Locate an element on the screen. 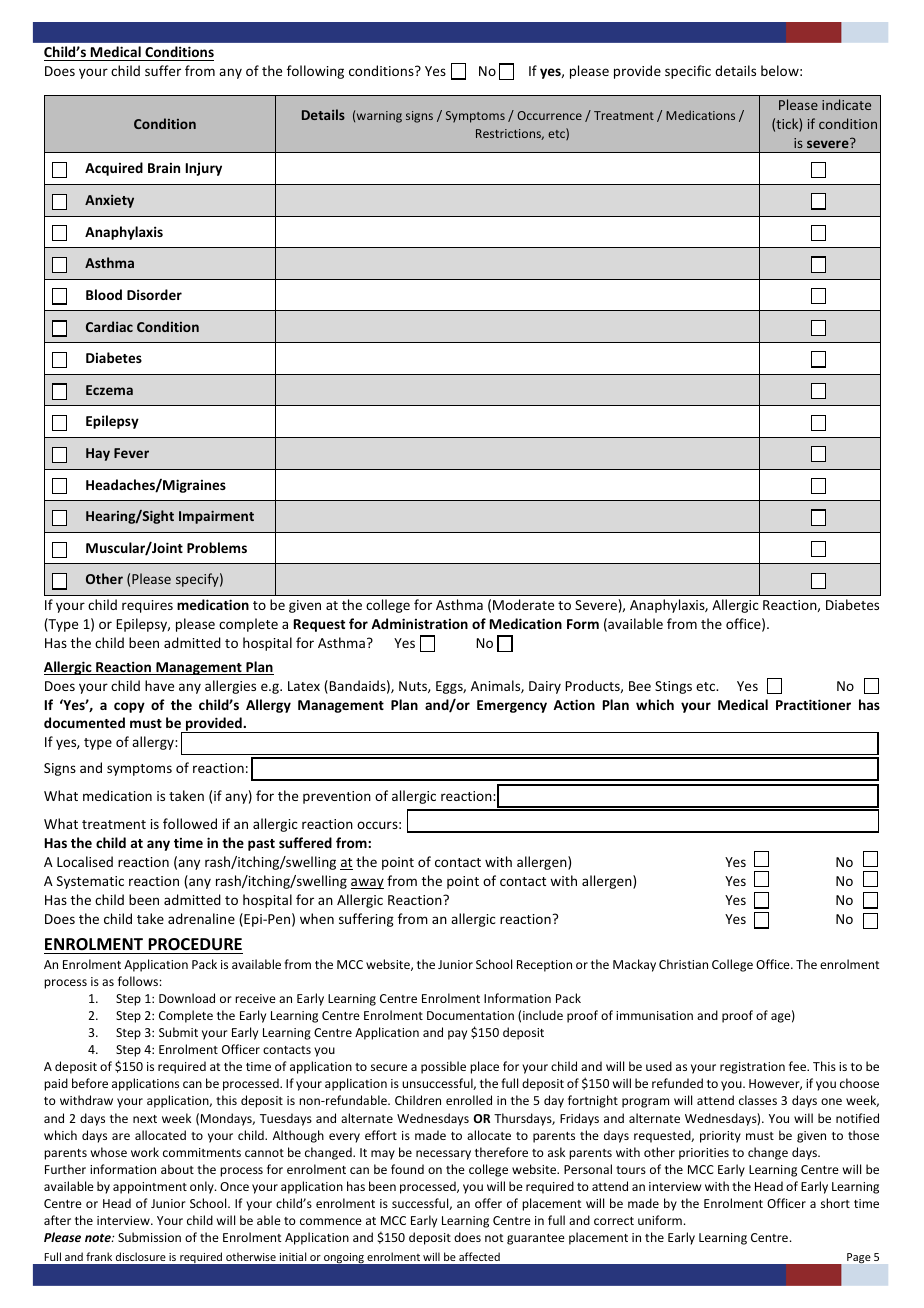 This screenshot has width=924, height=1308. specific is located at coordinates (688, 72).
